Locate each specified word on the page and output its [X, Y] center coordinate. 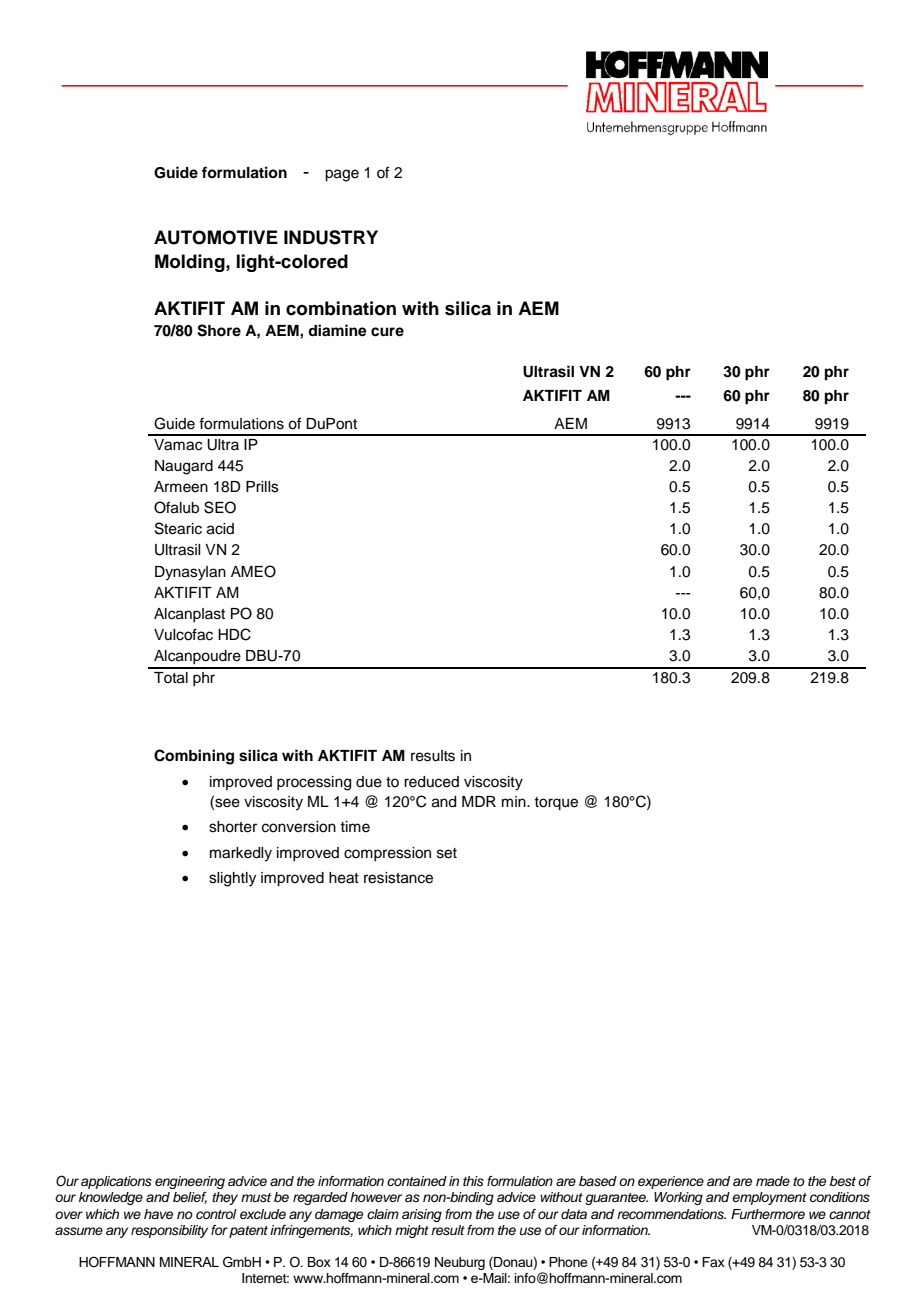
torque [556, 804]
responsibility [169, 1231]
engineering [190, 1182]
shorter [233, 827]
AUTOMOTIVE [216, 237]
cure [387, 332]
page [342, 175]
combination [341, 308]
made [773, 1181]
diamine [337, 330]
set [447, 853]
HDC [234, 634]
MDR [479, 801]
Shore [219, 330]
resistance [398, 878]
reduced [431, 782]
